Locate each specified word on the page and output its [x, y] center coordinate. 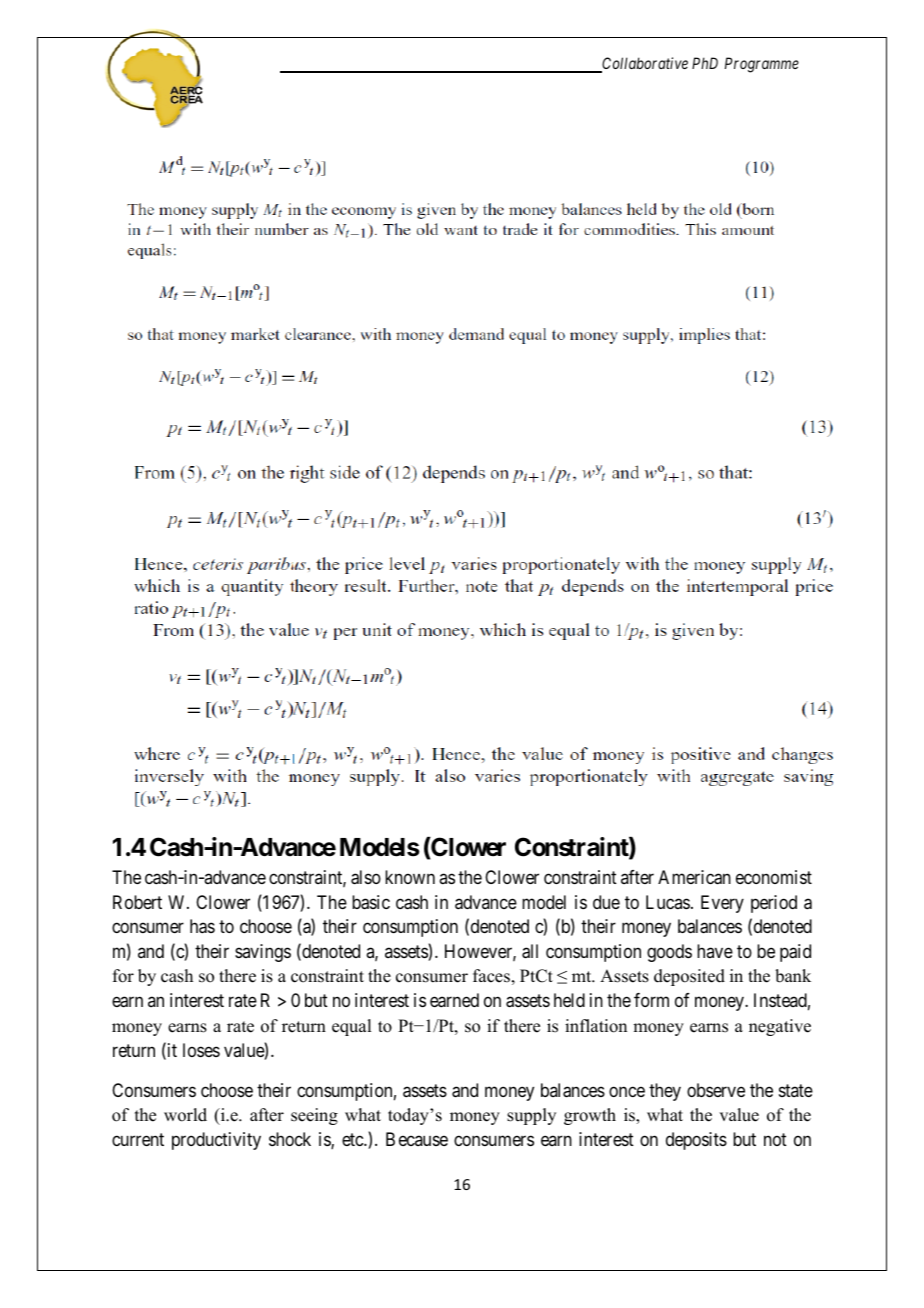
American [694, 877]
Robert [137, 902]
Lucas [668, 902]
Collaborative [644, 64]
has [202, 926]
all [530, 951]
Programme [762, 65]
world [185, 1115]
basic [371, 902]
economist [774, 877]
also [366, 877]
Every [722, 904]
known [410, 877]
